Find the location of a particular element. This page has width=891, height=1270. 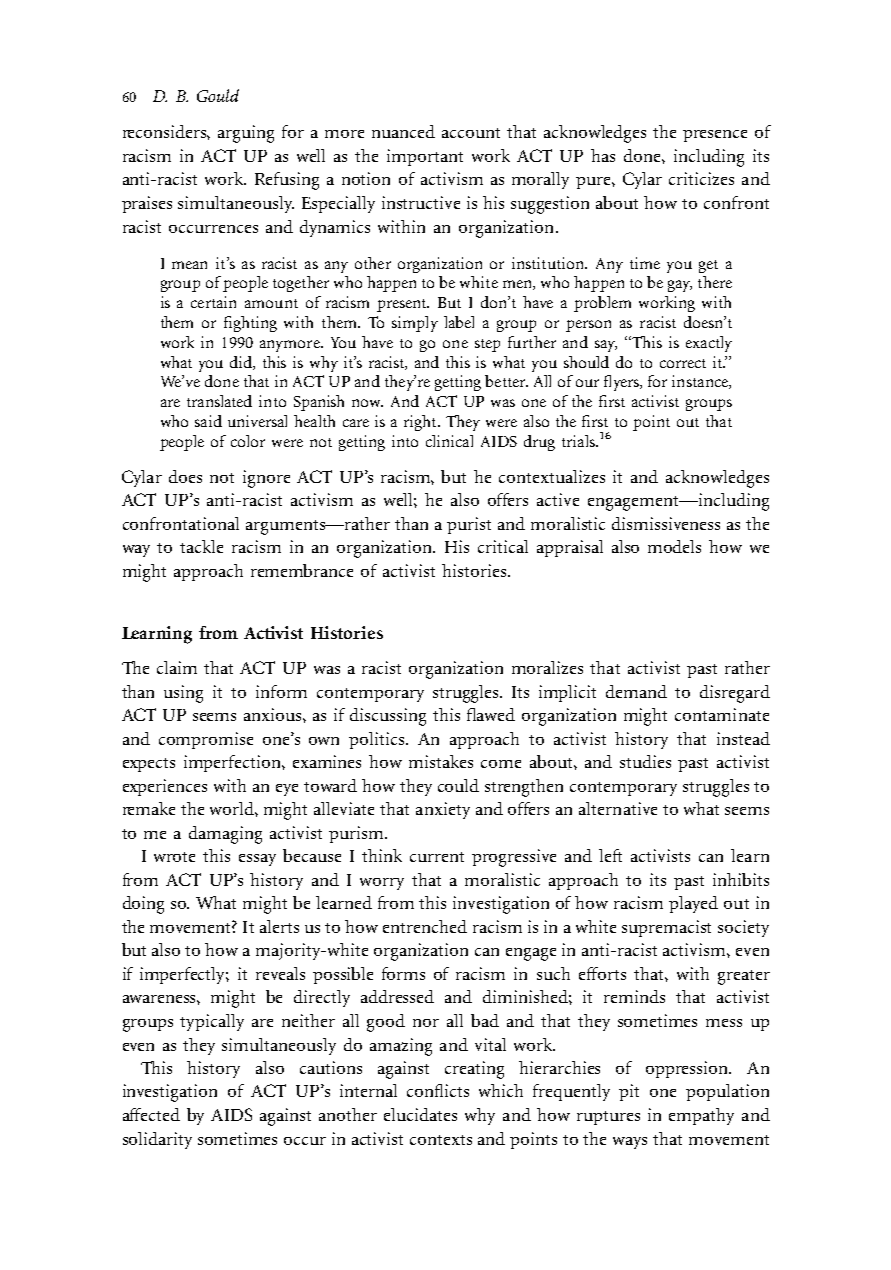

elucidates is located at coordinates (420, 1114).
